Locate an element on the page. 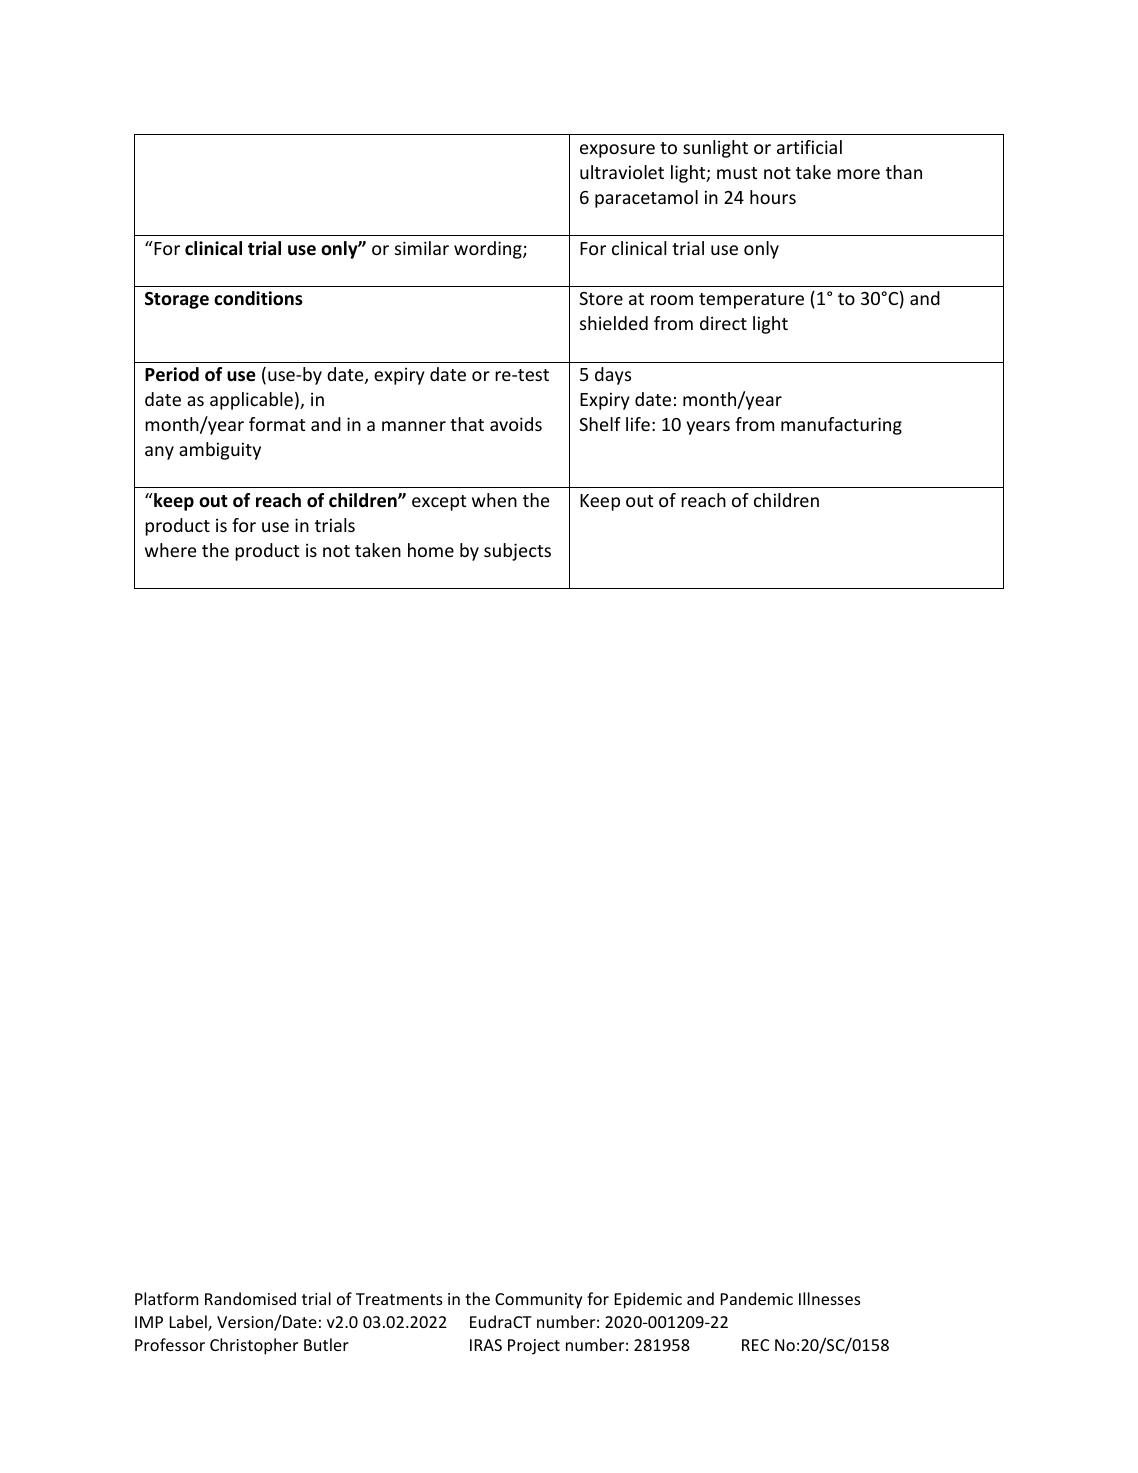  manufacturing is located at coordinates (841, 426).
